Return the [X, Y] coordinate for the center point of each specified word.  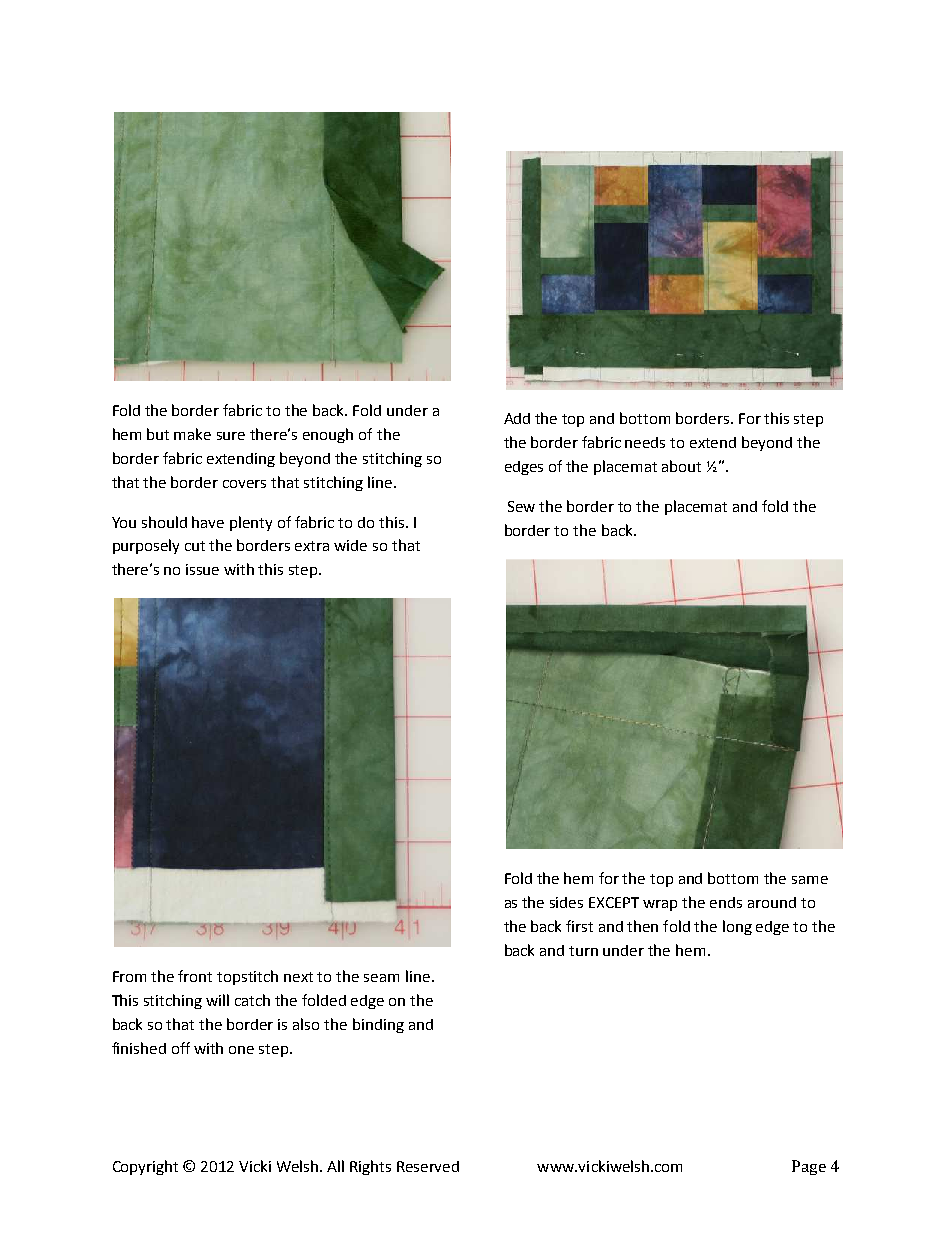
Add [517, 418]
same [810, 880]
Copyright [145, 1167]
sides [566, 902]
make [192, 434]
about [681, 466]
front [195, 976]
